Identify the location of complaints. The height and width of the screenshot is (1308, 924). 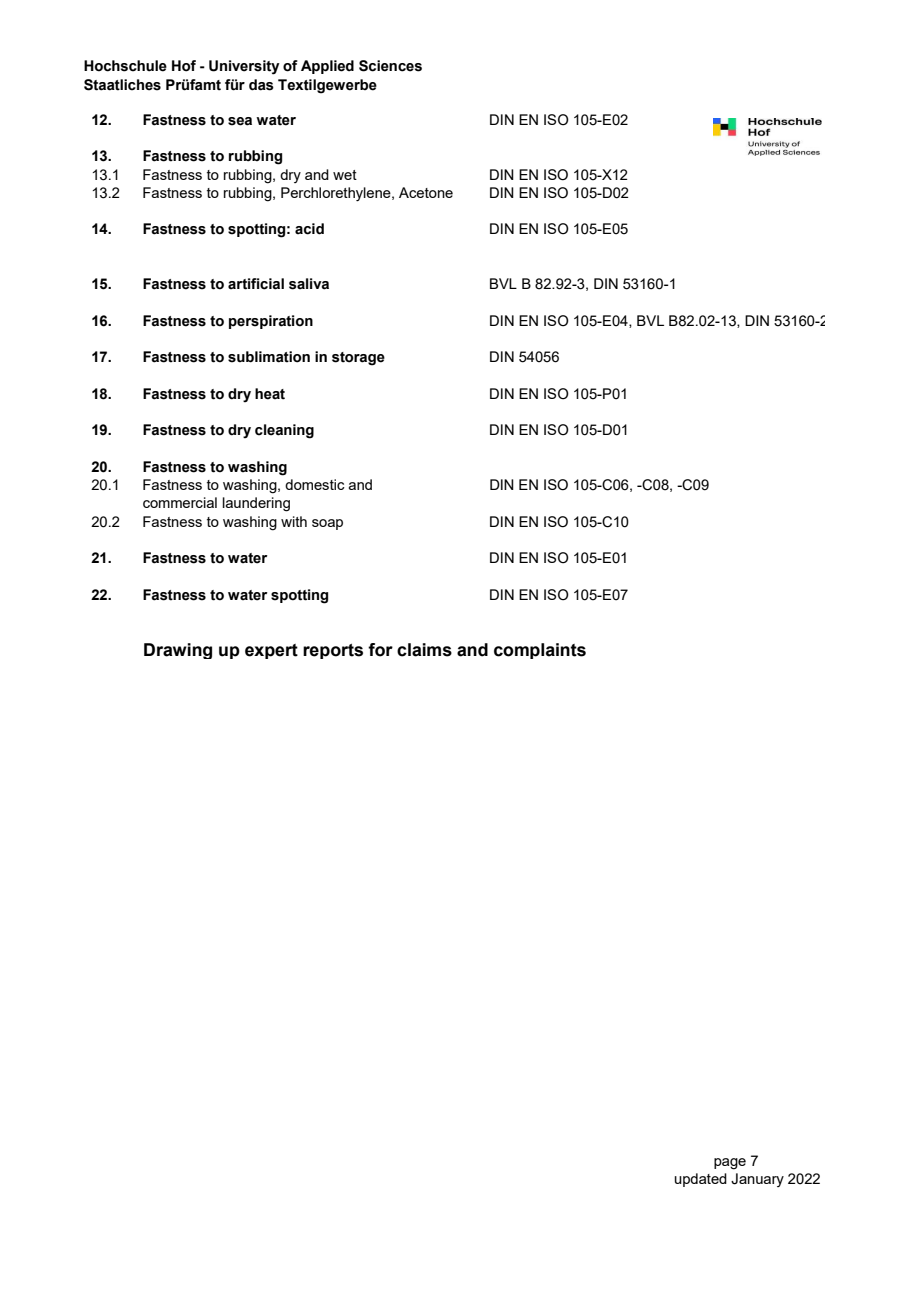
(540, 651).
